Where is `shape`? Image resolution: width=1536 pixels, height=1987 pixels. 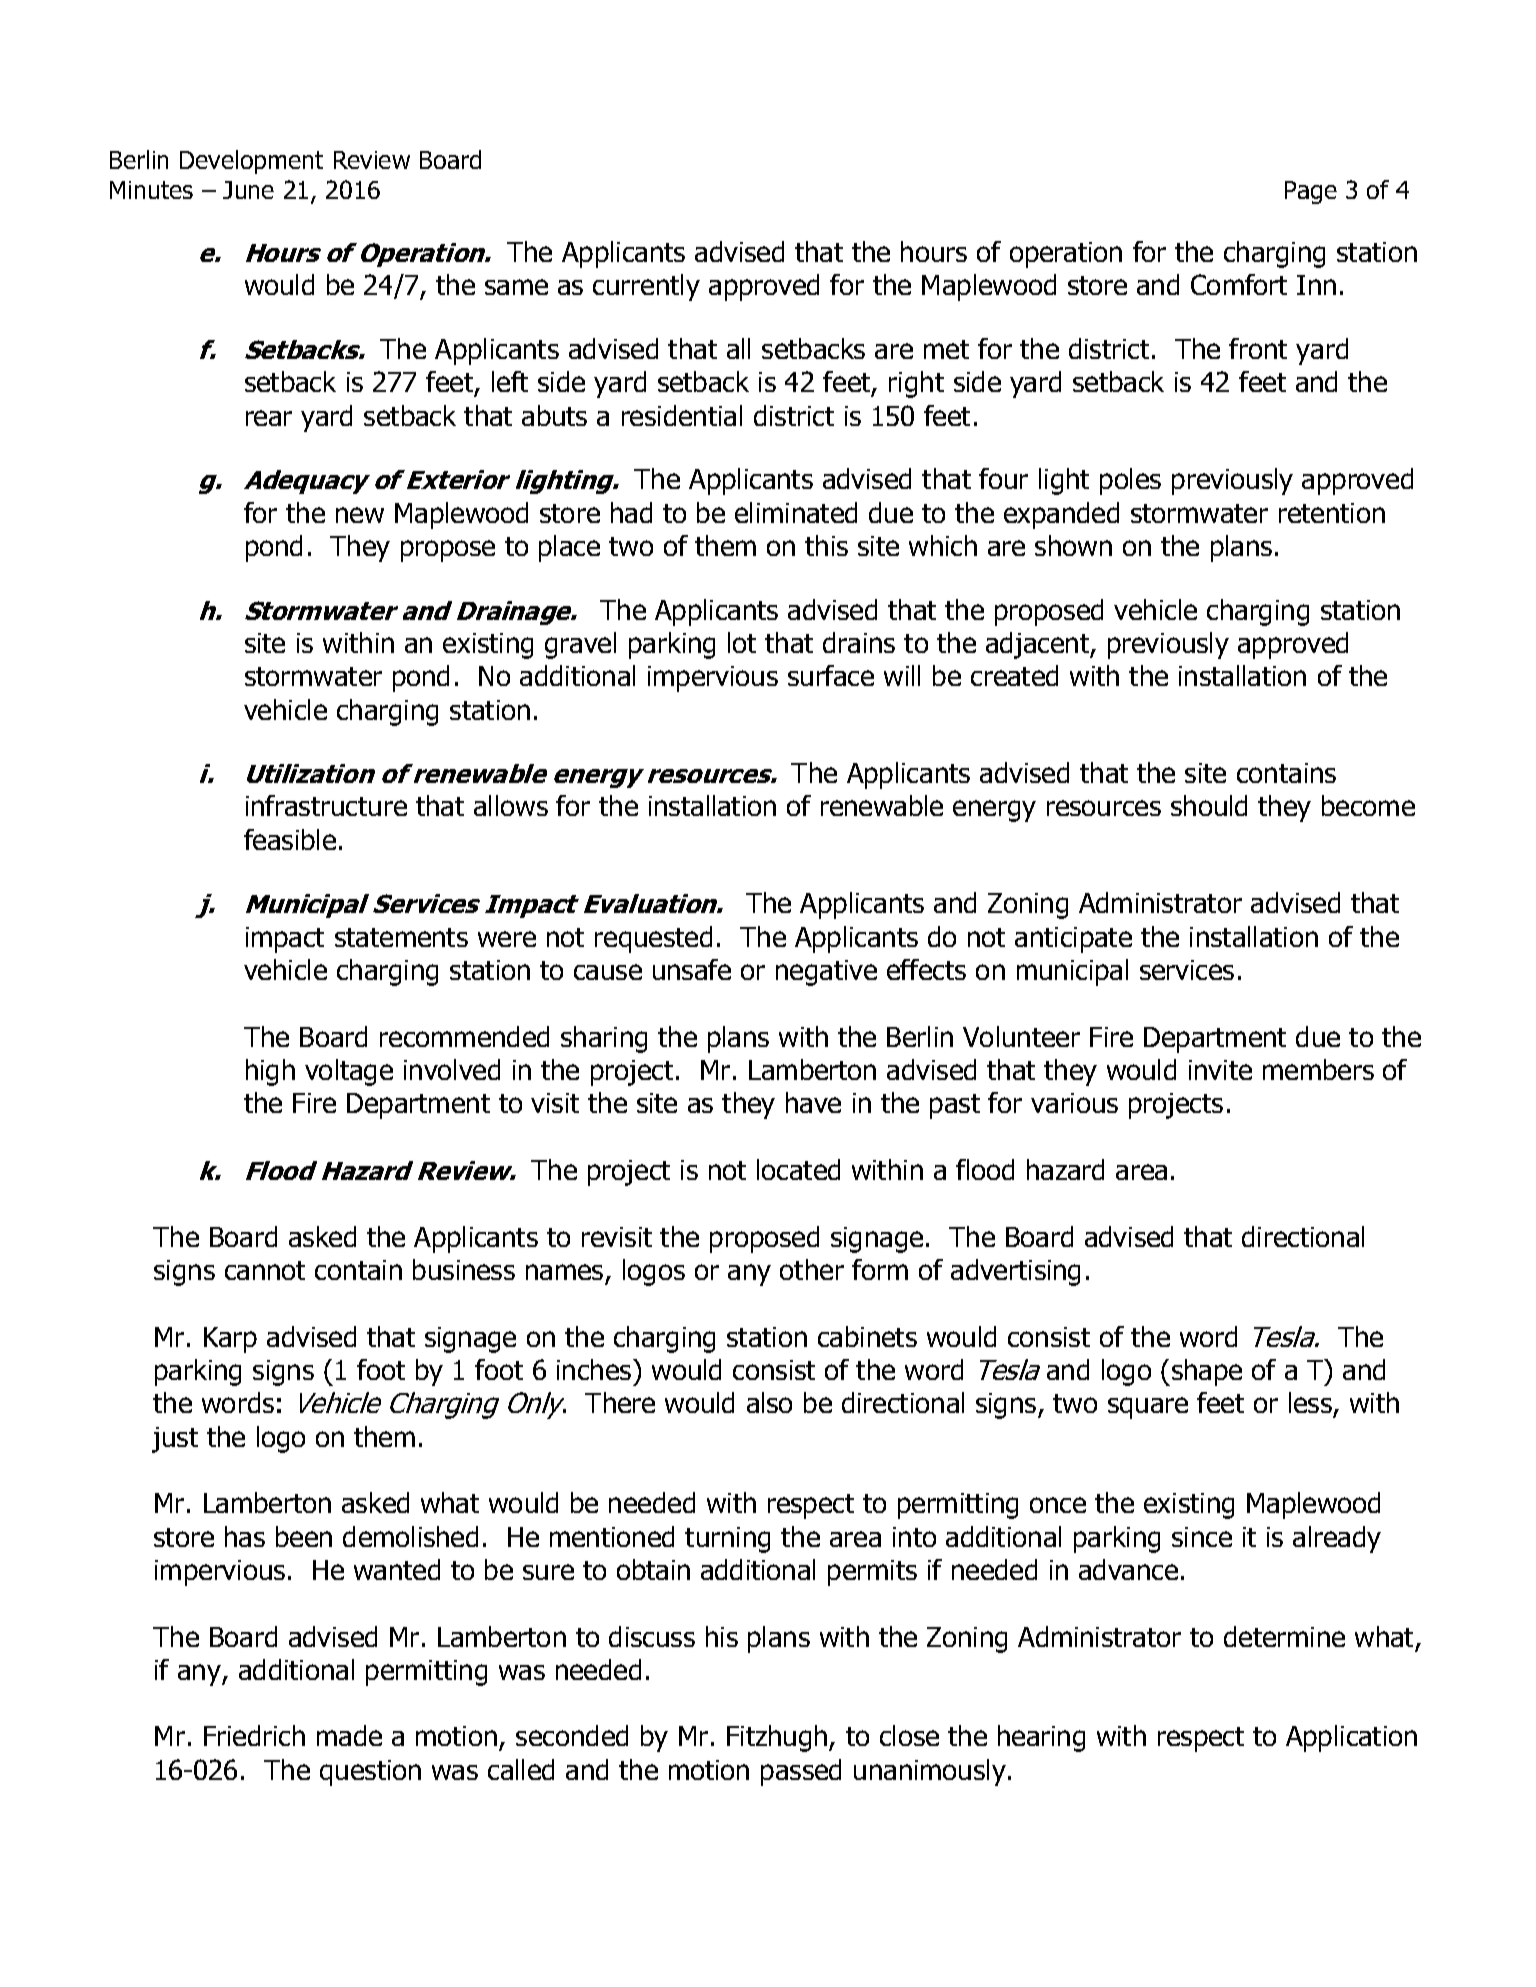
shape is located at coordinates (1207, 1372).
